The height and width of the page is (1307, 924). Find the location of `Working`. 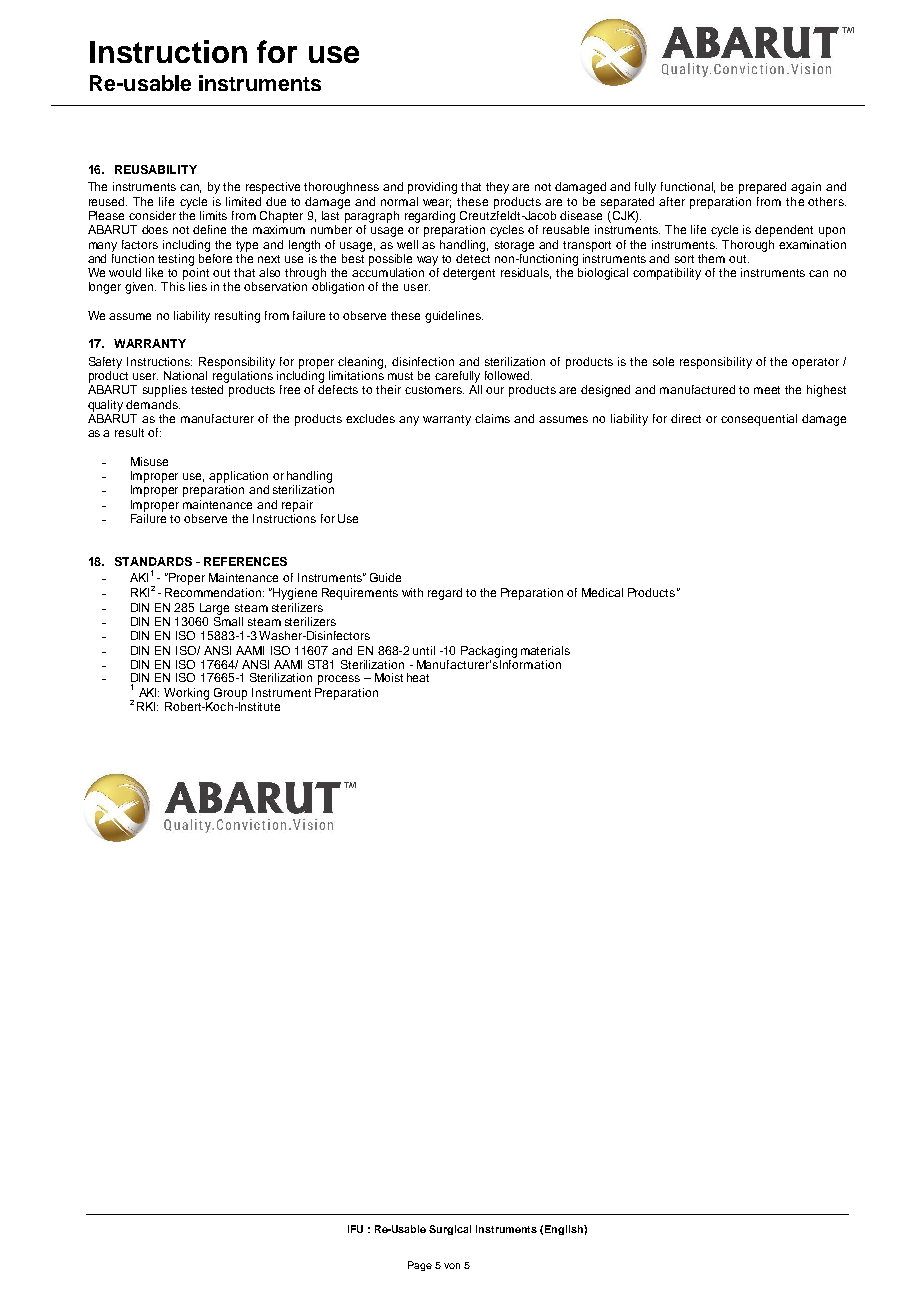

Working is located at coordinates (186, 694).
